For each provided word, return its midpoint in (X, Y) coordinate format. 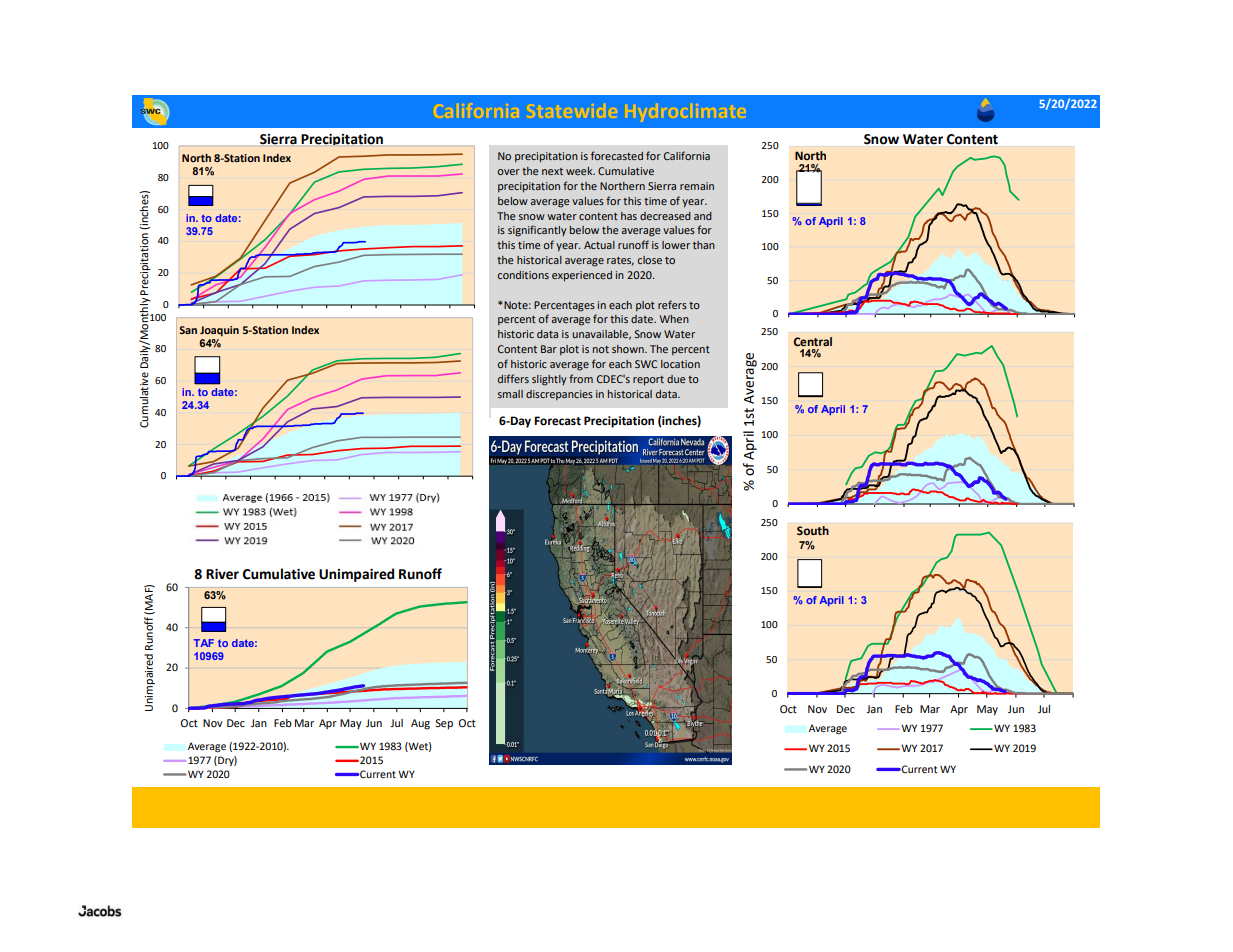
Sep (444, 724)
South (813, 530)
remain (697, 186)
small (510, 394)
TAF (204, 643)
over (509, 172)
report (648, 380)
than (704, 245)
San (188, 330)
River (222, 574)
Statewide (573, 110)
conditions (523, 275)
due (676, 379)
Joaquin (219, 331)
